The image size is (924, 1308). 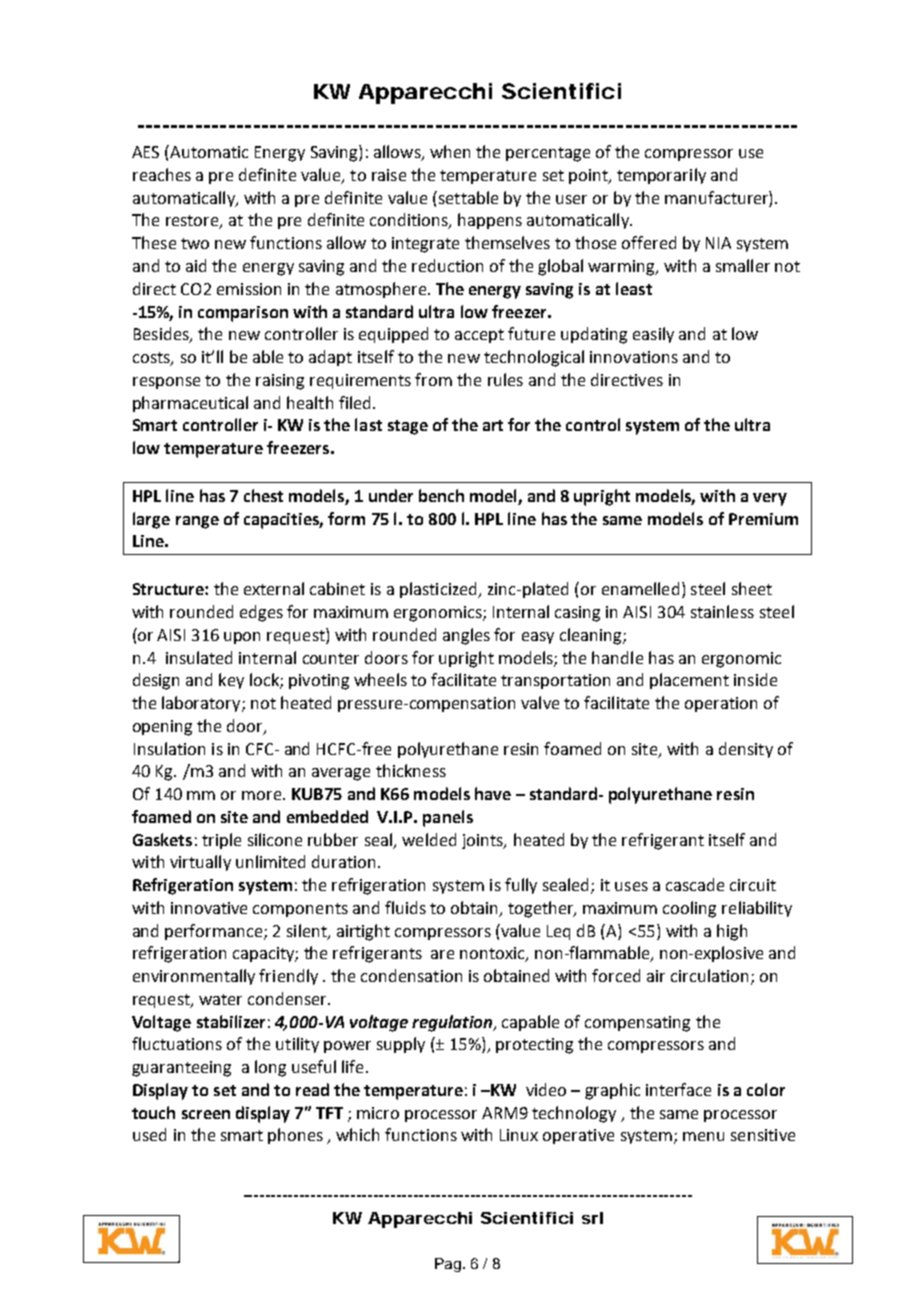 I want to click on temporarily, so click(x=661, y=176).
